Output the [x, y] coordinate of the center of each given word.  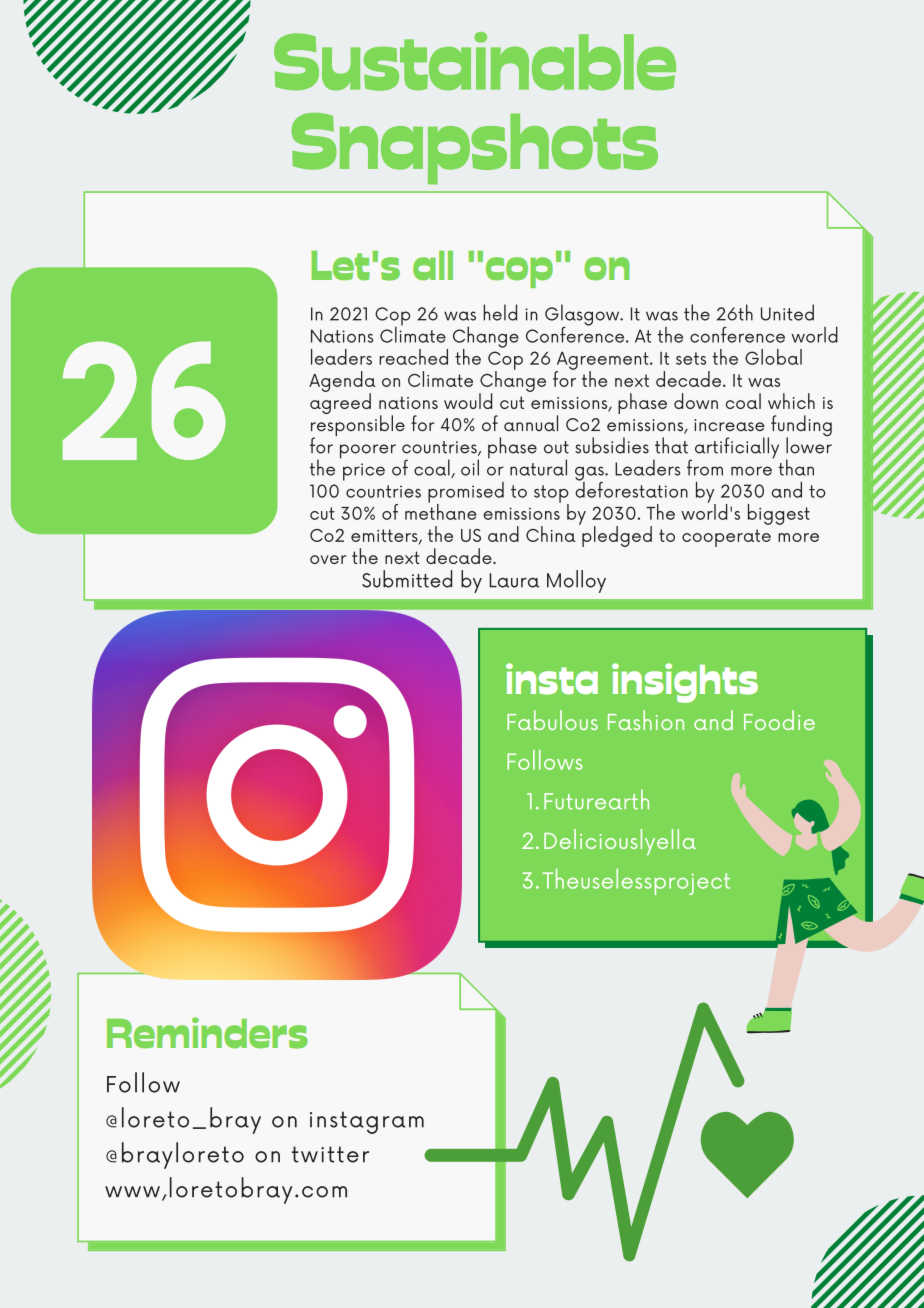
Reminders [207, 1033]
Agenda [342, 382]
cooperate [726, 538]
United [787, 312]
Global [773, 357]
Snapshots [475, 148]
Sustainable [475, 61]
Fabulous [552, 720]
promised [466, 493]
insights [685, 683]
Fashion [646, 720]
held [500, 312]
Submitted [407, 579]
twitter [330, 1154]
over [328, 559]
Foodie [779, 720]
